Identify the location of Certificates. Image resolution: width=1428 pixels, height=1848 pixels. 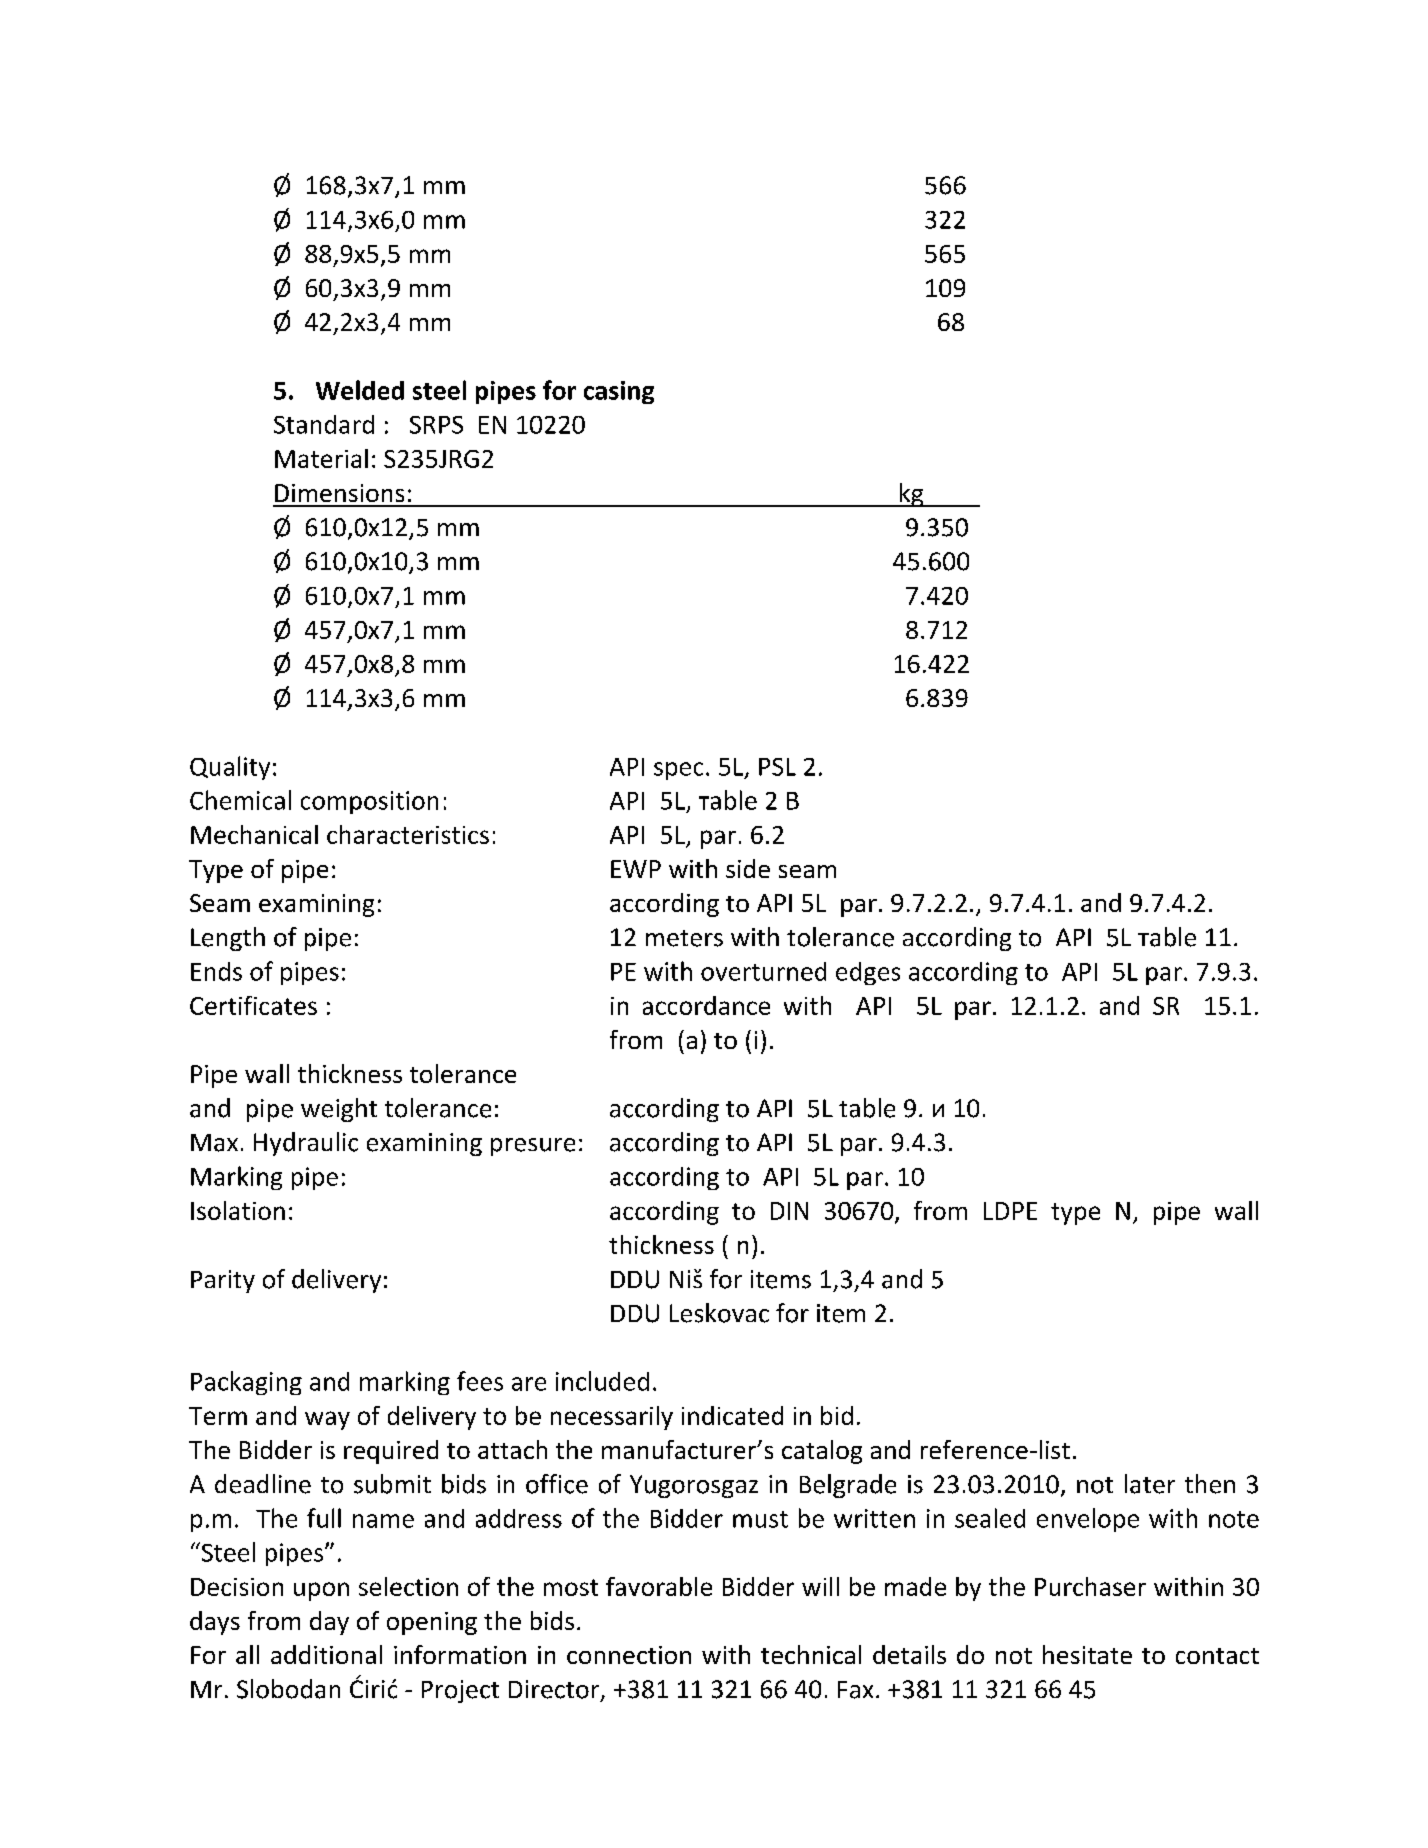
(253, 1005).
